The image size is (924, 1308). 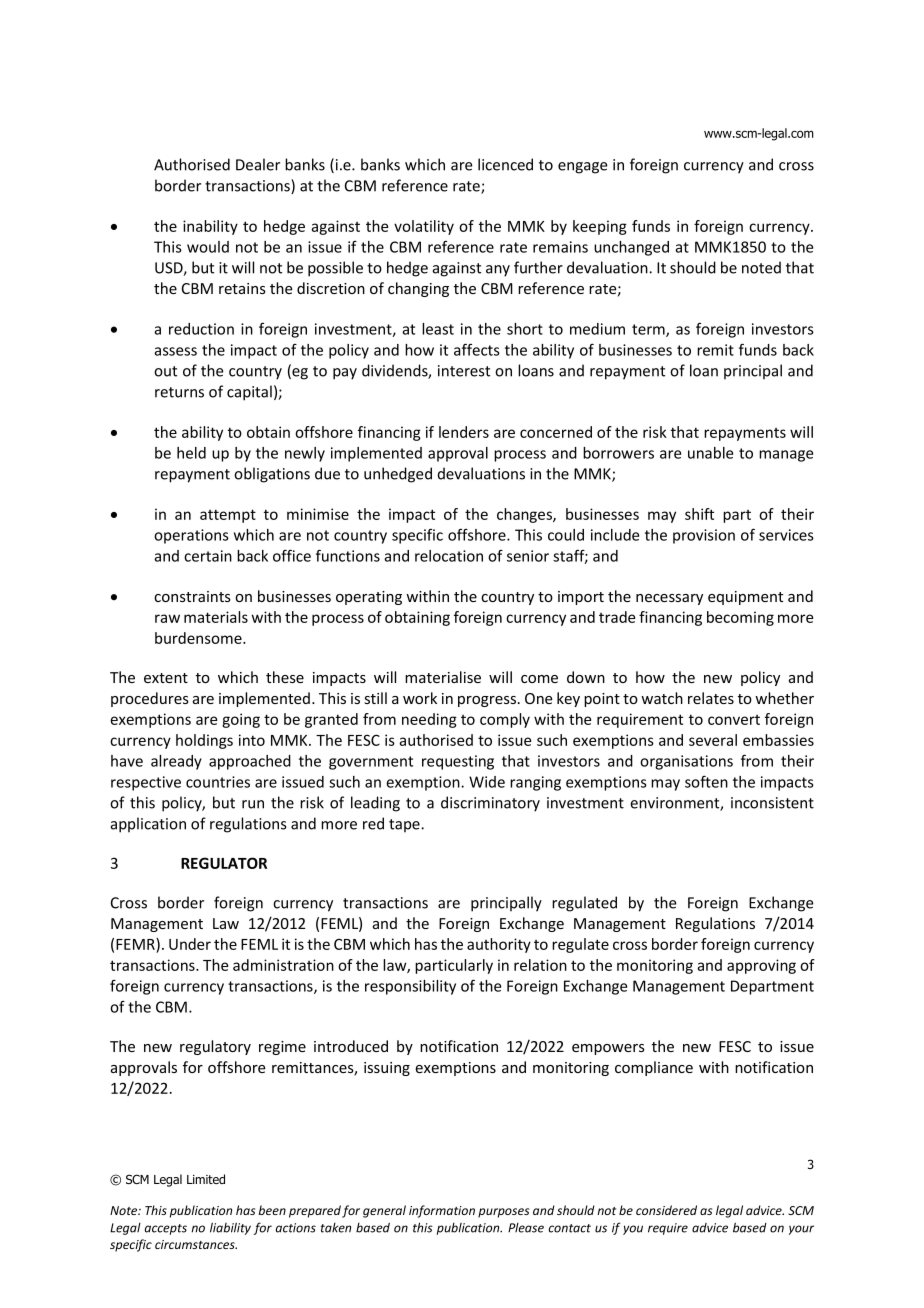 What do you see at coordinates (488, 701) in the screenshot?
I see `progress` at bounding box center [488, 701].
